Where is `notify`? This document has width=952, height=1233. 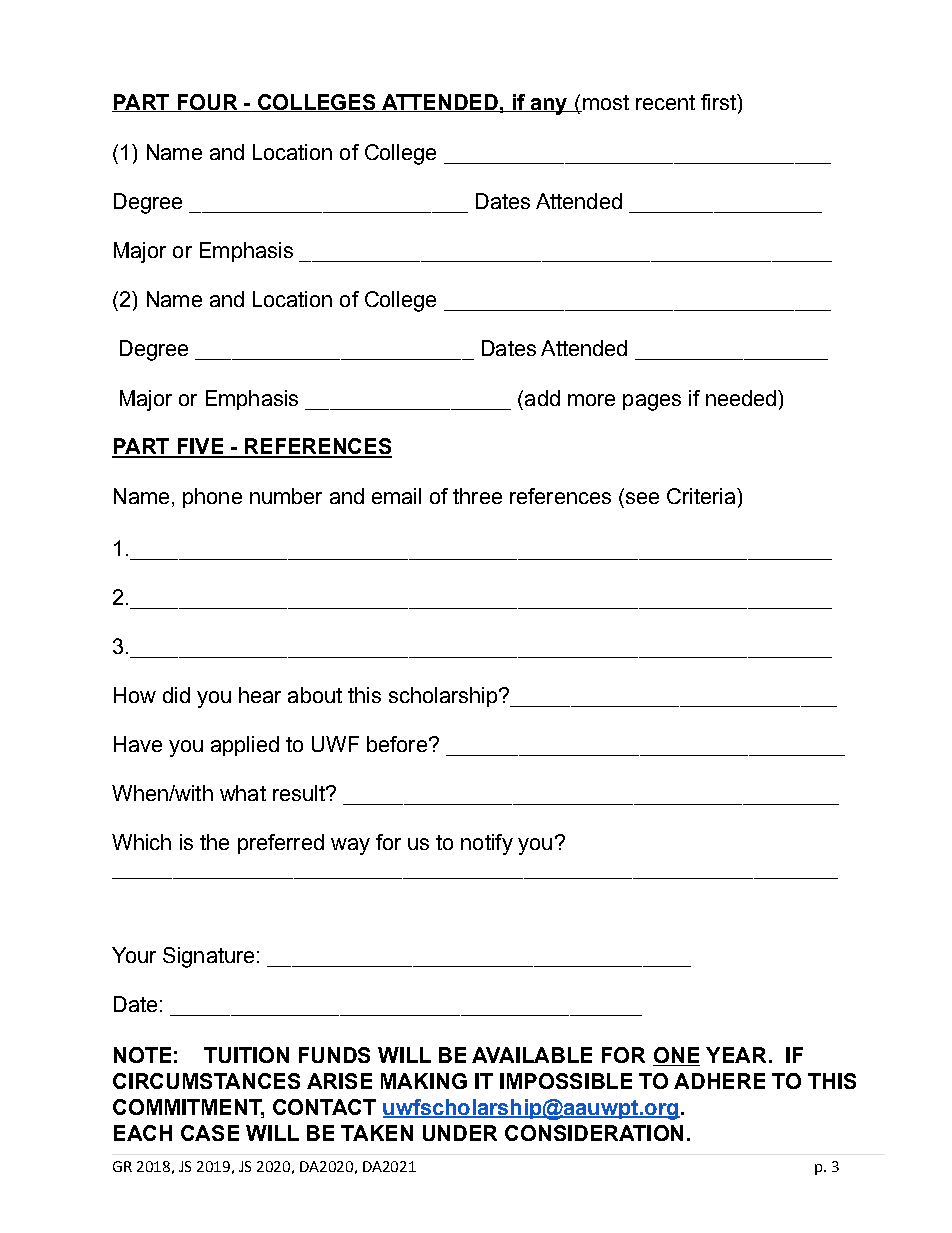 notify is located at coordinates (487, 844).
